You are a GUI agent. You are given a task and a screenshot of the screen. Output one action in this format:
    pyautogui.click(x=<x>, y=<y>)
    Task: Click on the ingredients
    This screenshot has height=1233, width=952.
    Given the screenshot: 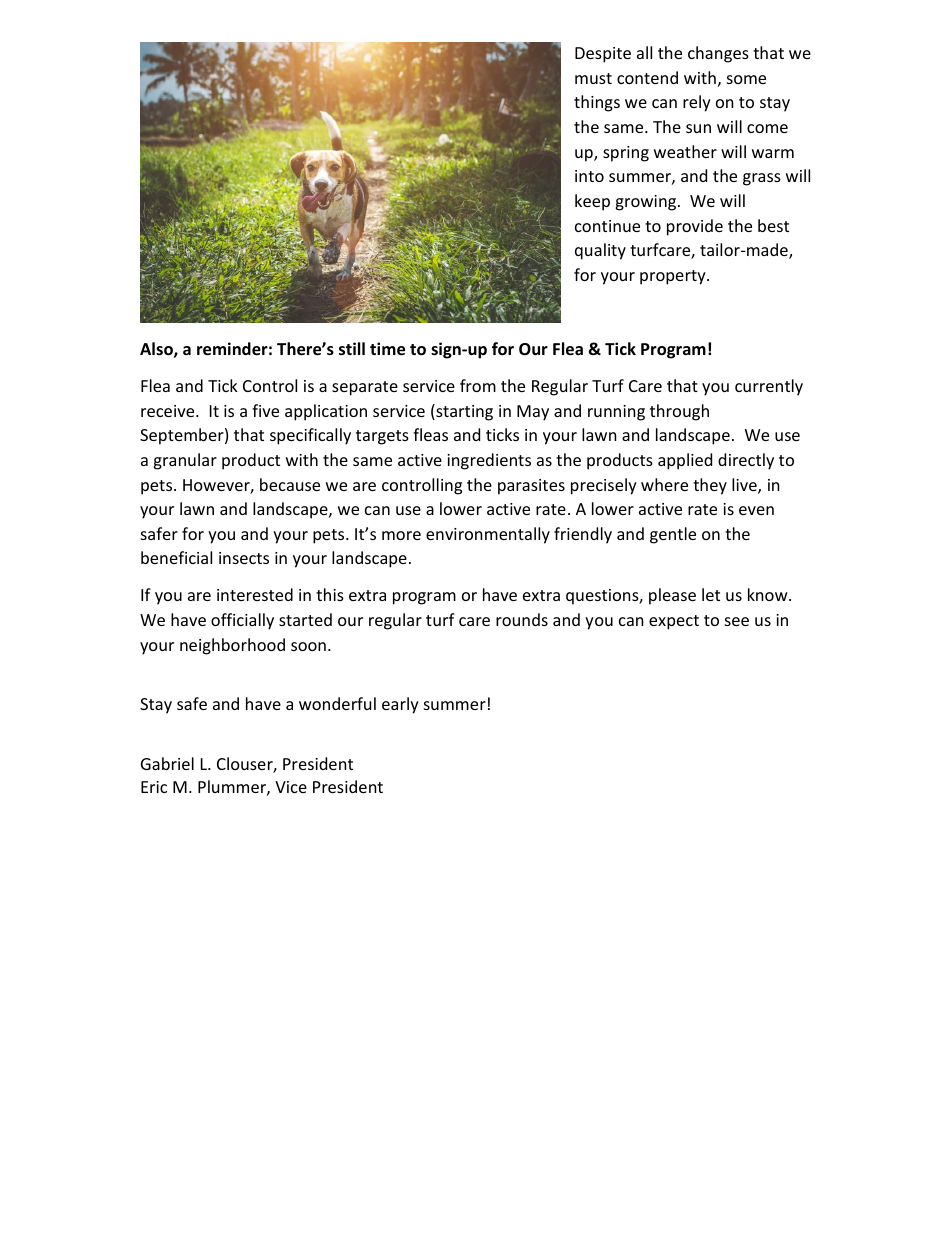 What is the action you would take?
    pyautogui.click(x=489, y=461)
